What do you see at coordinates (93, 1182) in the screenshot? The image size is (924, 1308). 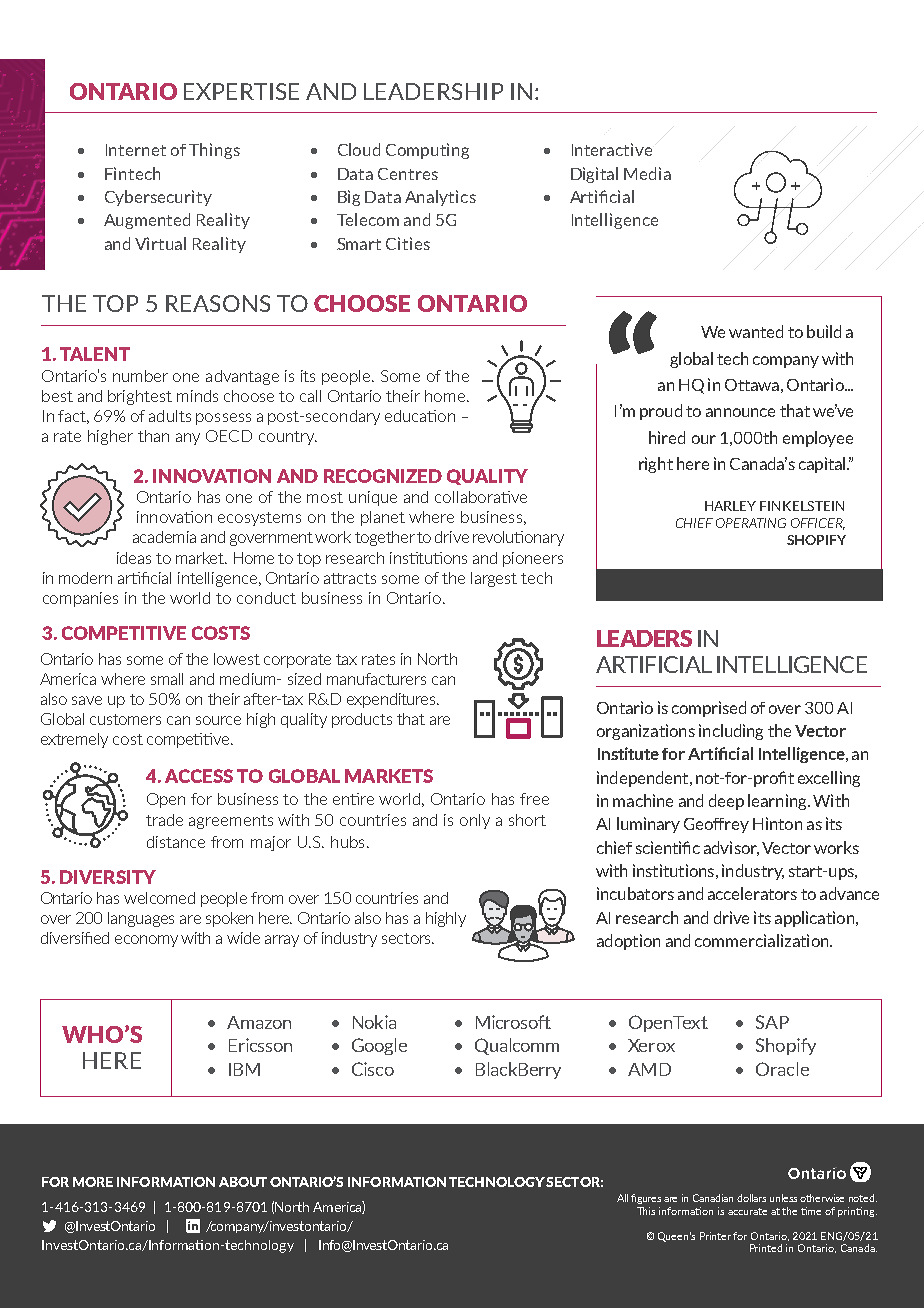 I see `MORE` at bounding box center [93, 1182].
